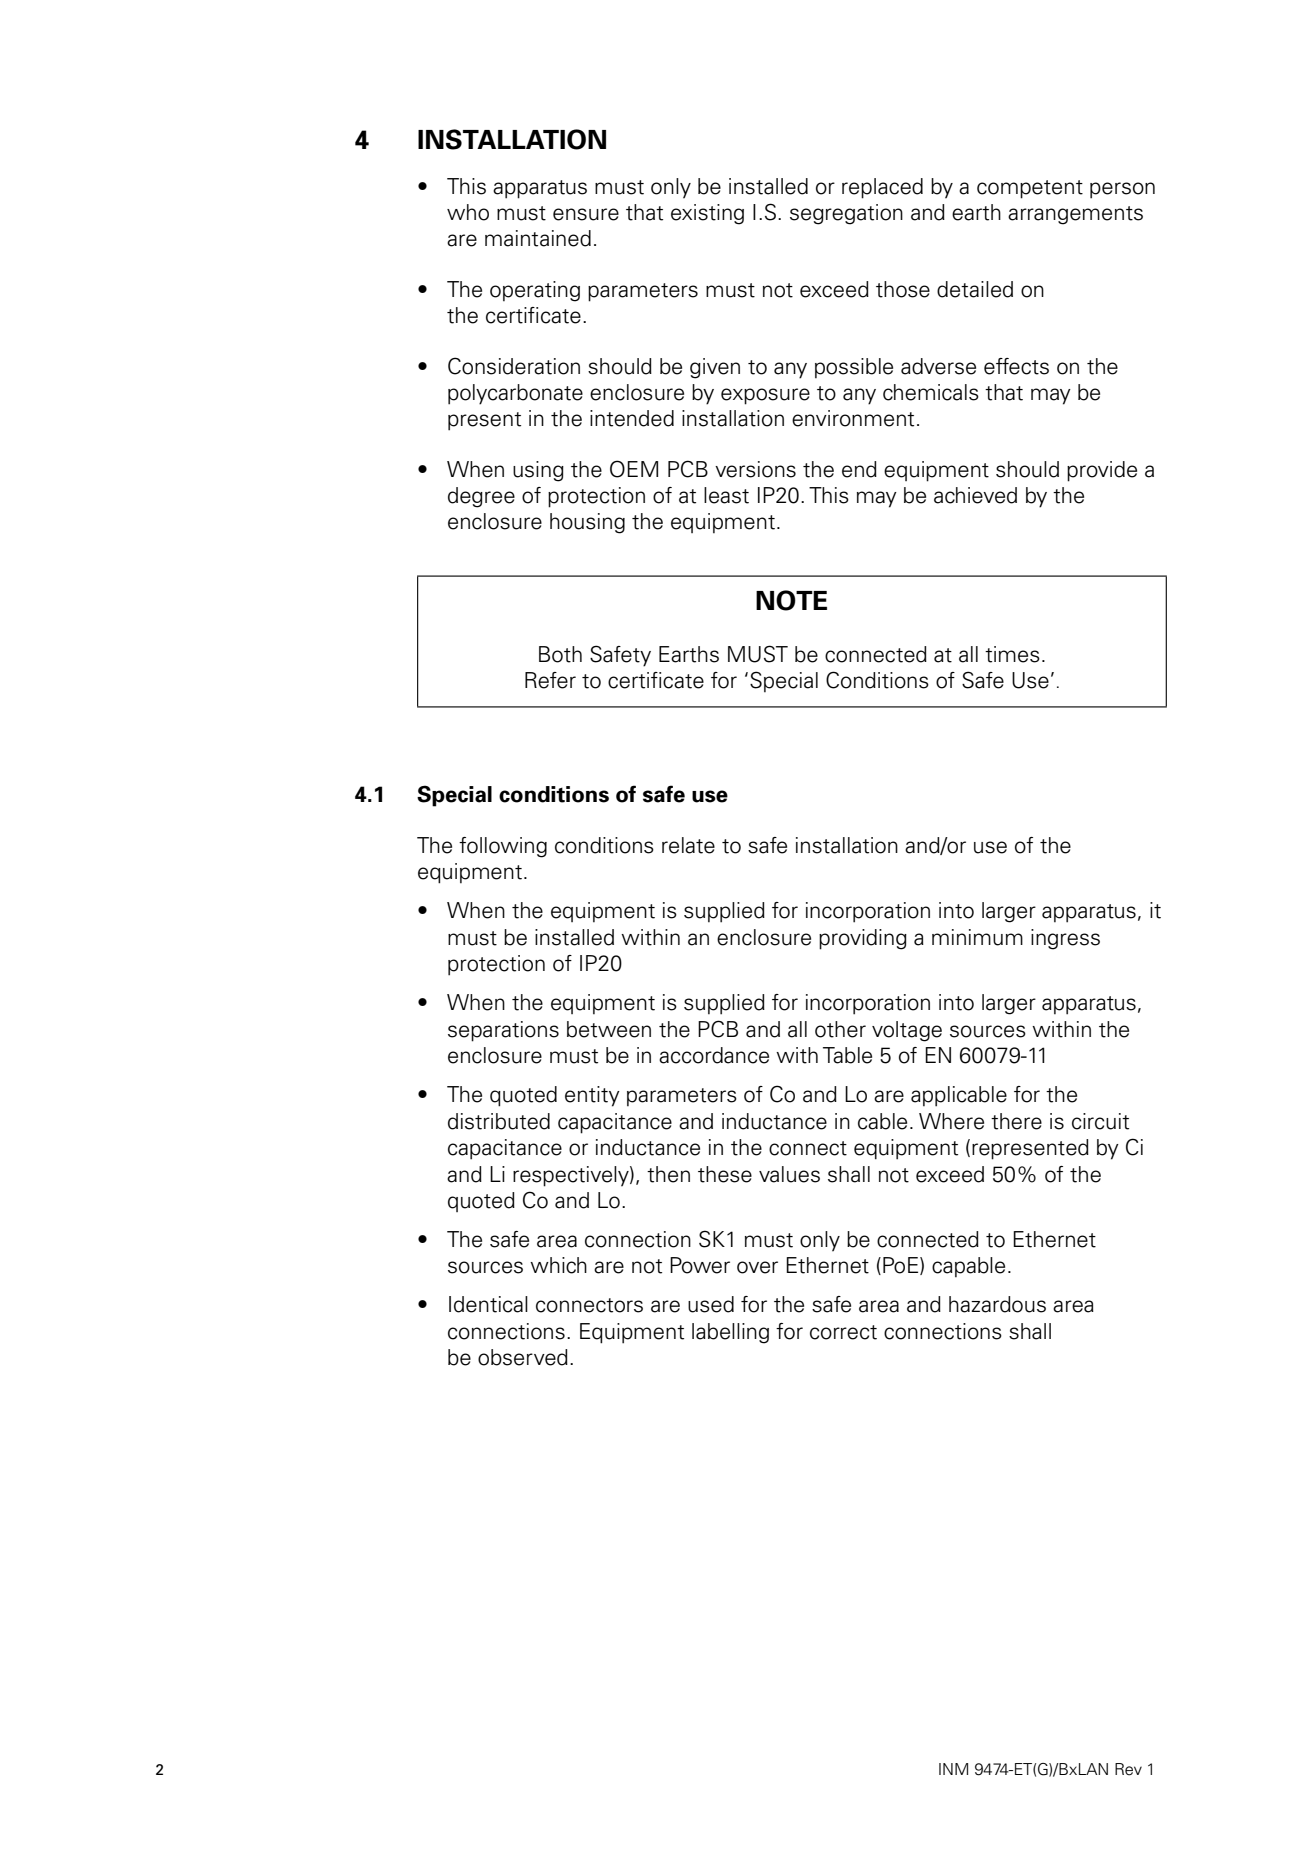 The width and height of the screenshot is (1312, 1856). I want to click on Rev, so click(1128, 1769).
